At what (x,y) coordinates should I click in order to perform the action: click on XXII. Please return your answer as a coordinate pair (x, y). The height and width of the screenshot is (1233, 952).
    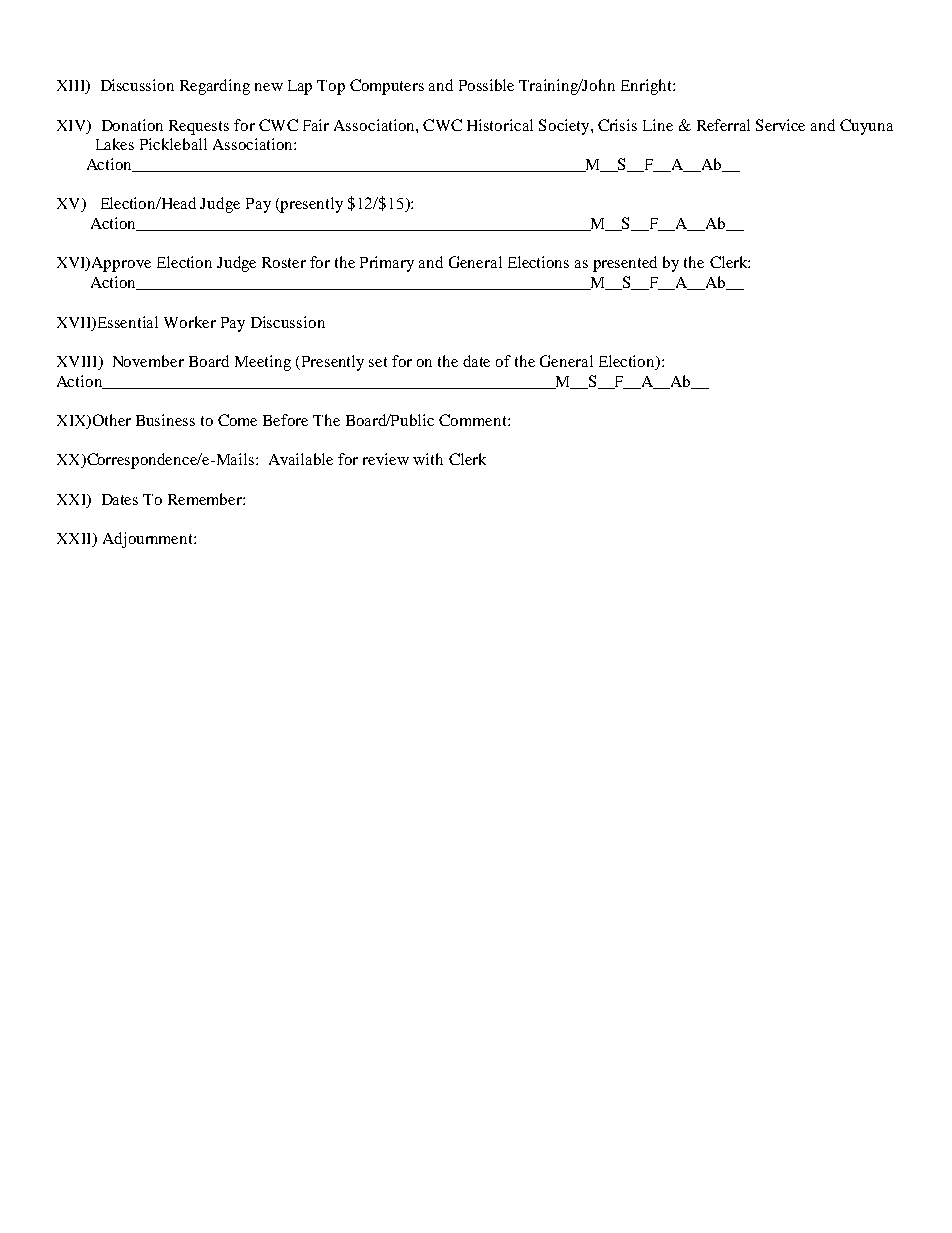
    Looking at the image, I should click on (75, 540).
